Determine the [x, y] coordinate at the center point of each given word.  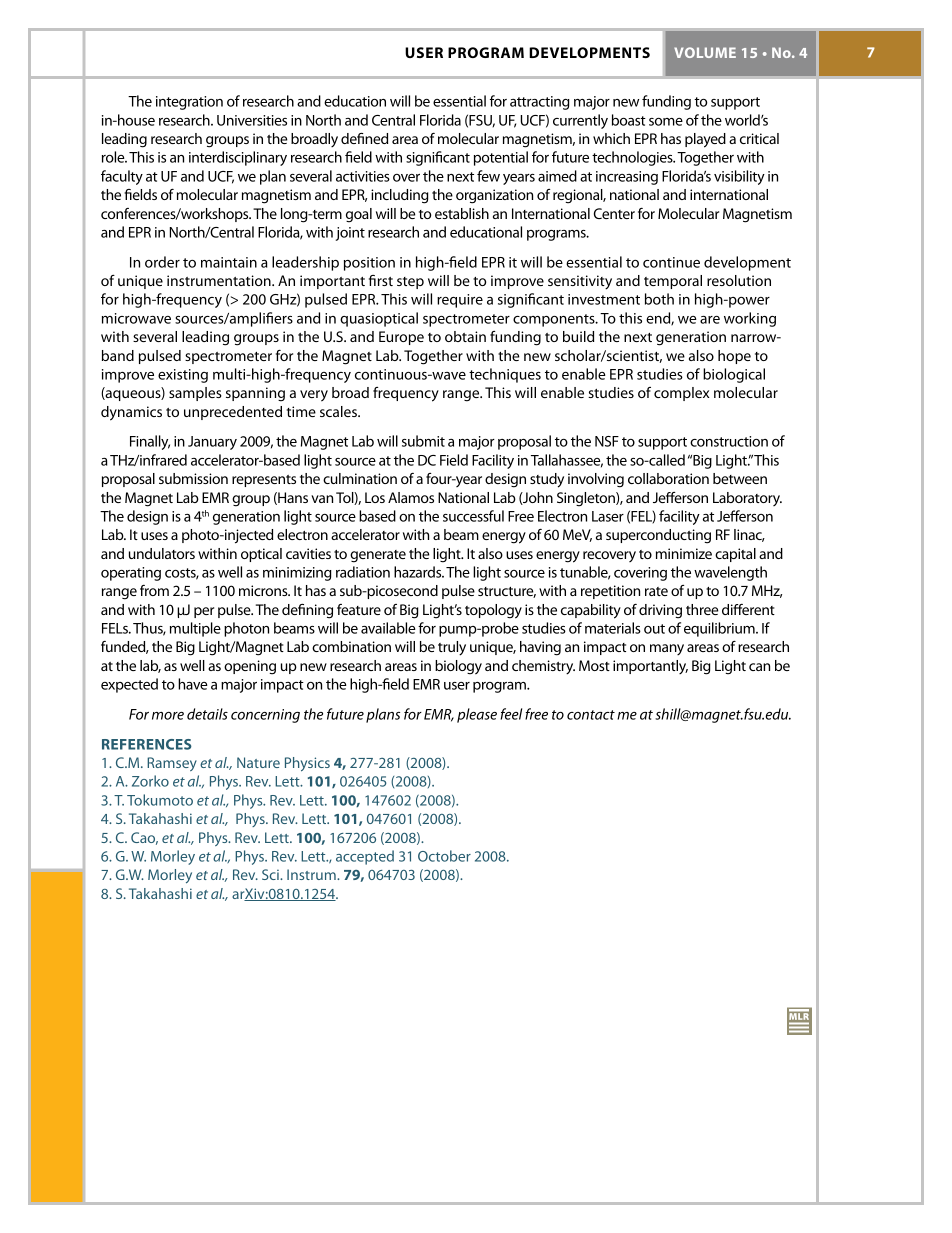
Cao [144, 838]
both [659, 299]
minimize [684, 553]
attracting [540, 103]
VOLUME [705, 52]
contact [591, 715]
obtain [465, 336]
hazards [419, 572]
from [154, 590]
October [444, 856]
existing [183, 376]
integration [189, 103]
